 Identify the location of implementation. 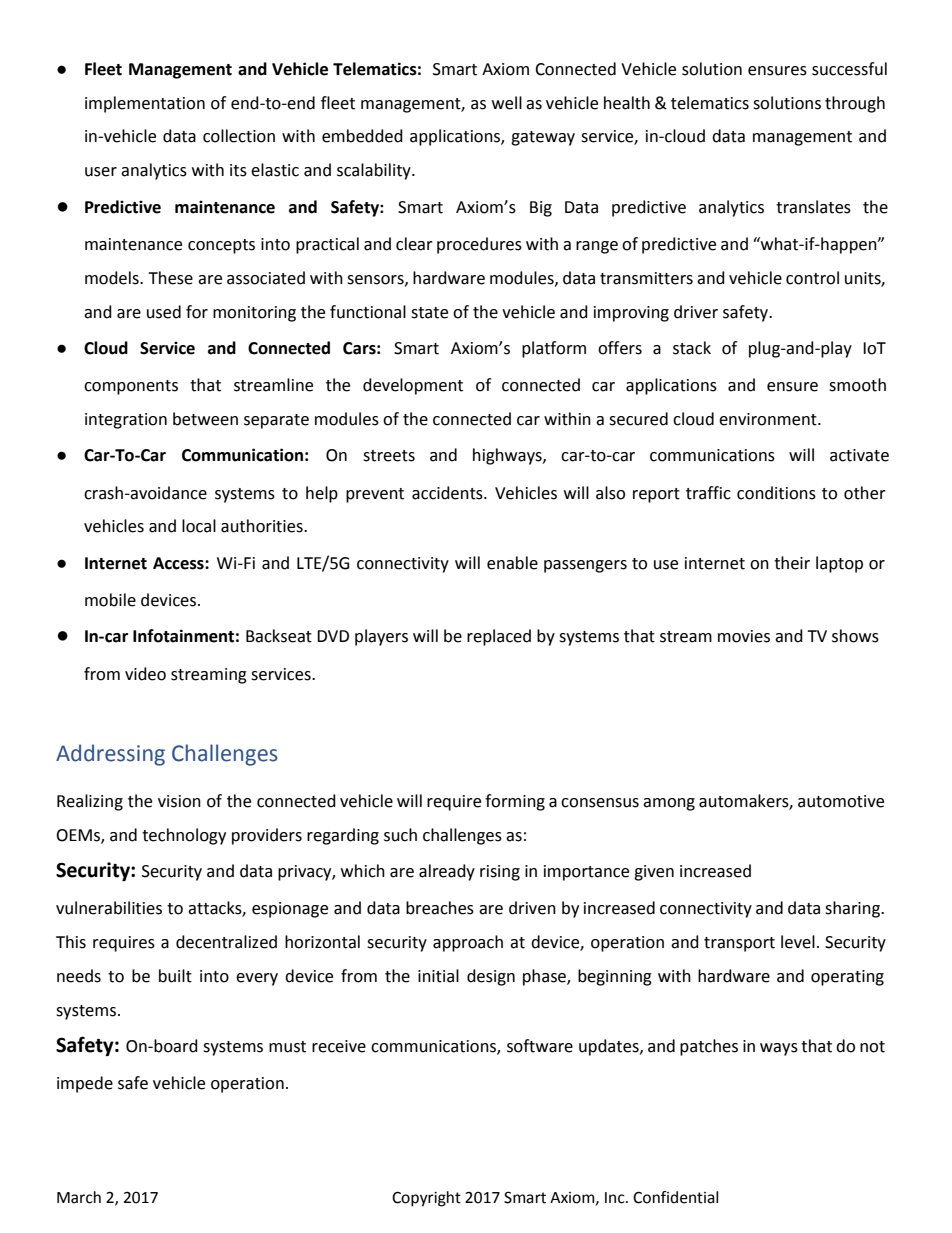
(145, 104).
